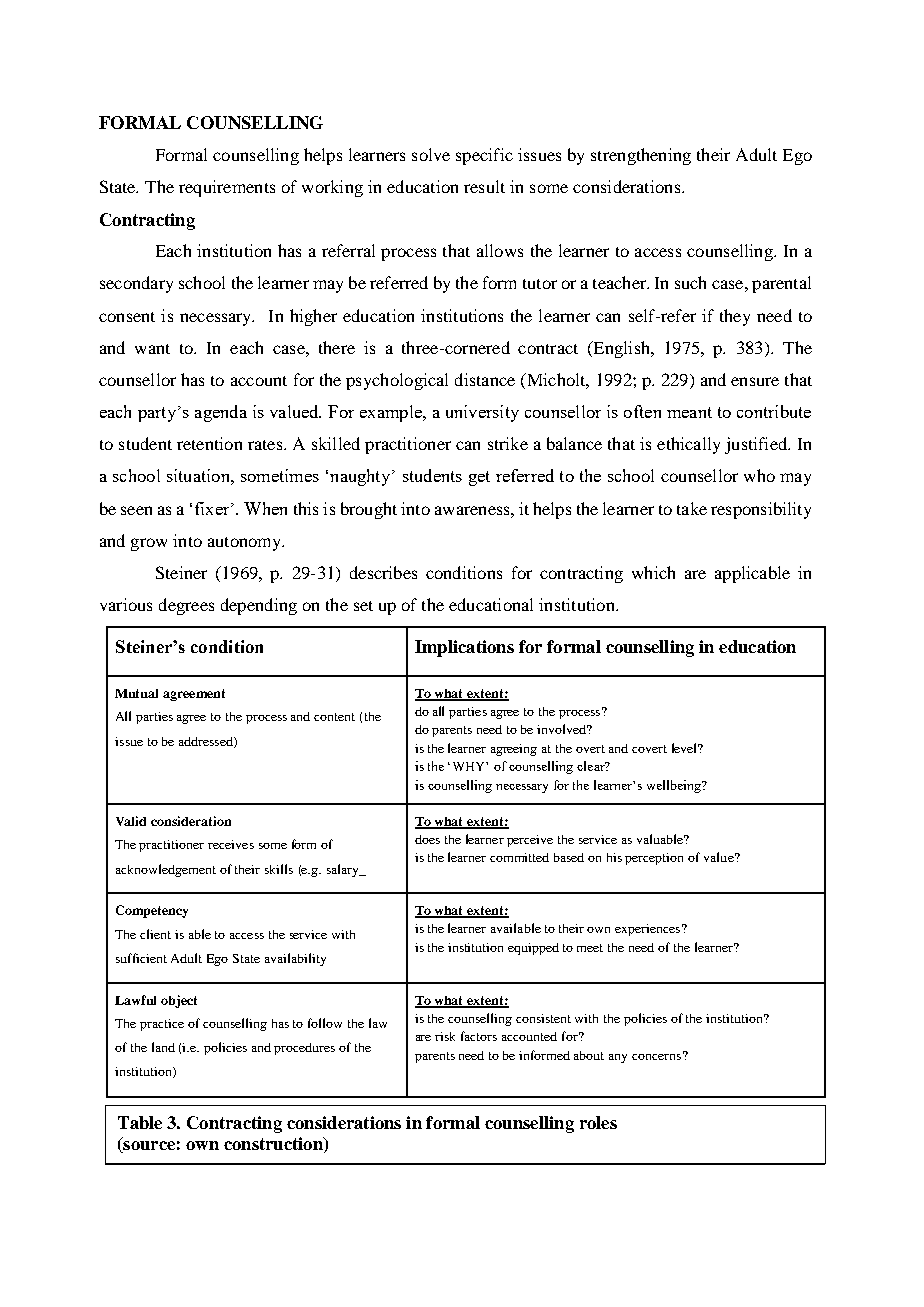 The image size is (924, 1307). Describe the element at coordinates (653, 572) in the screenshot. I see `which` at that location.
